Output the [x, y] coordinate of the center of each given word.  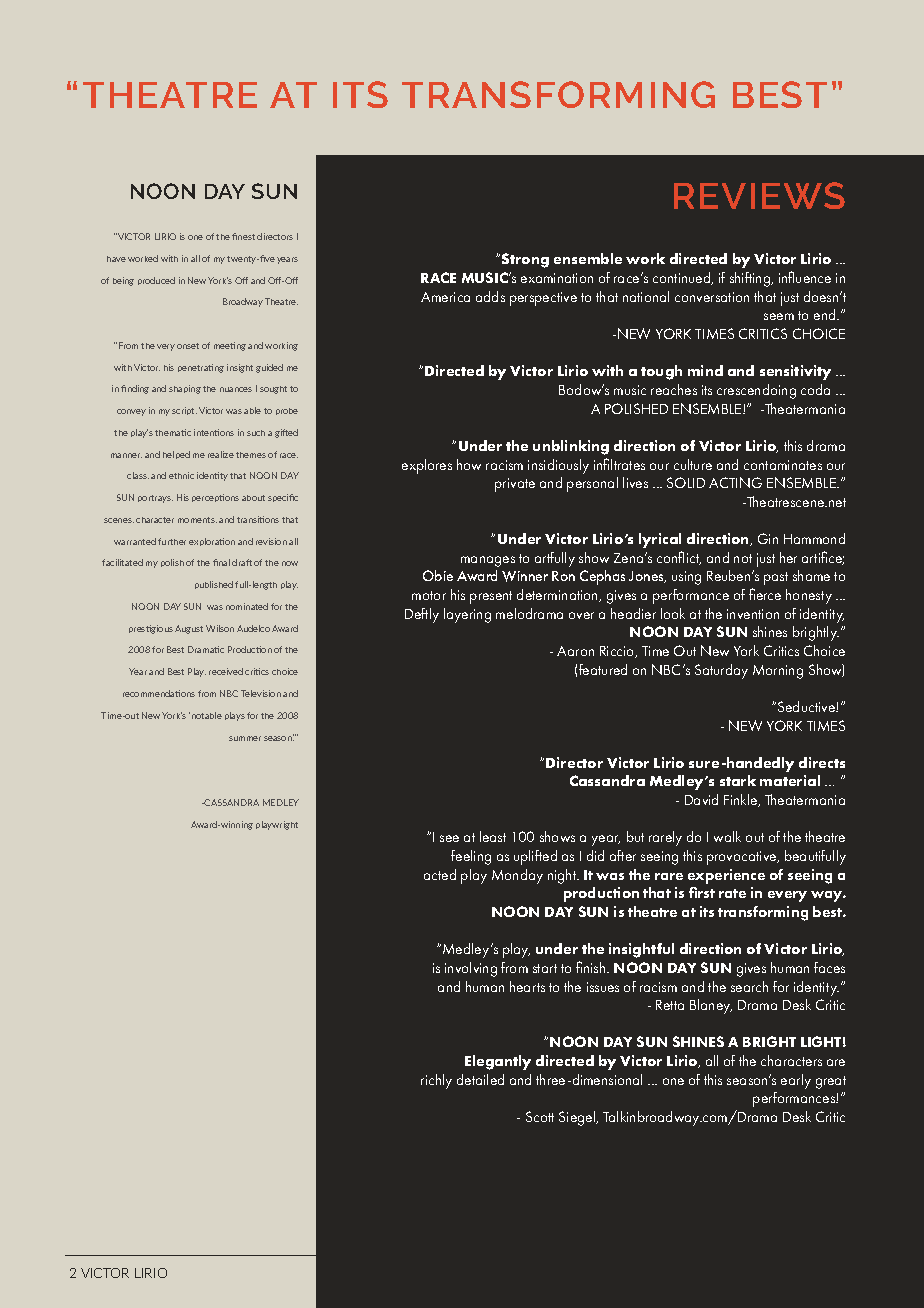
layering [467, 615]
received [226, 671]
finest [243, 236]
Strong [525, 260]
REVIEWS [759, 195]
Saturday [721, 671]
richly [436, 1081]
